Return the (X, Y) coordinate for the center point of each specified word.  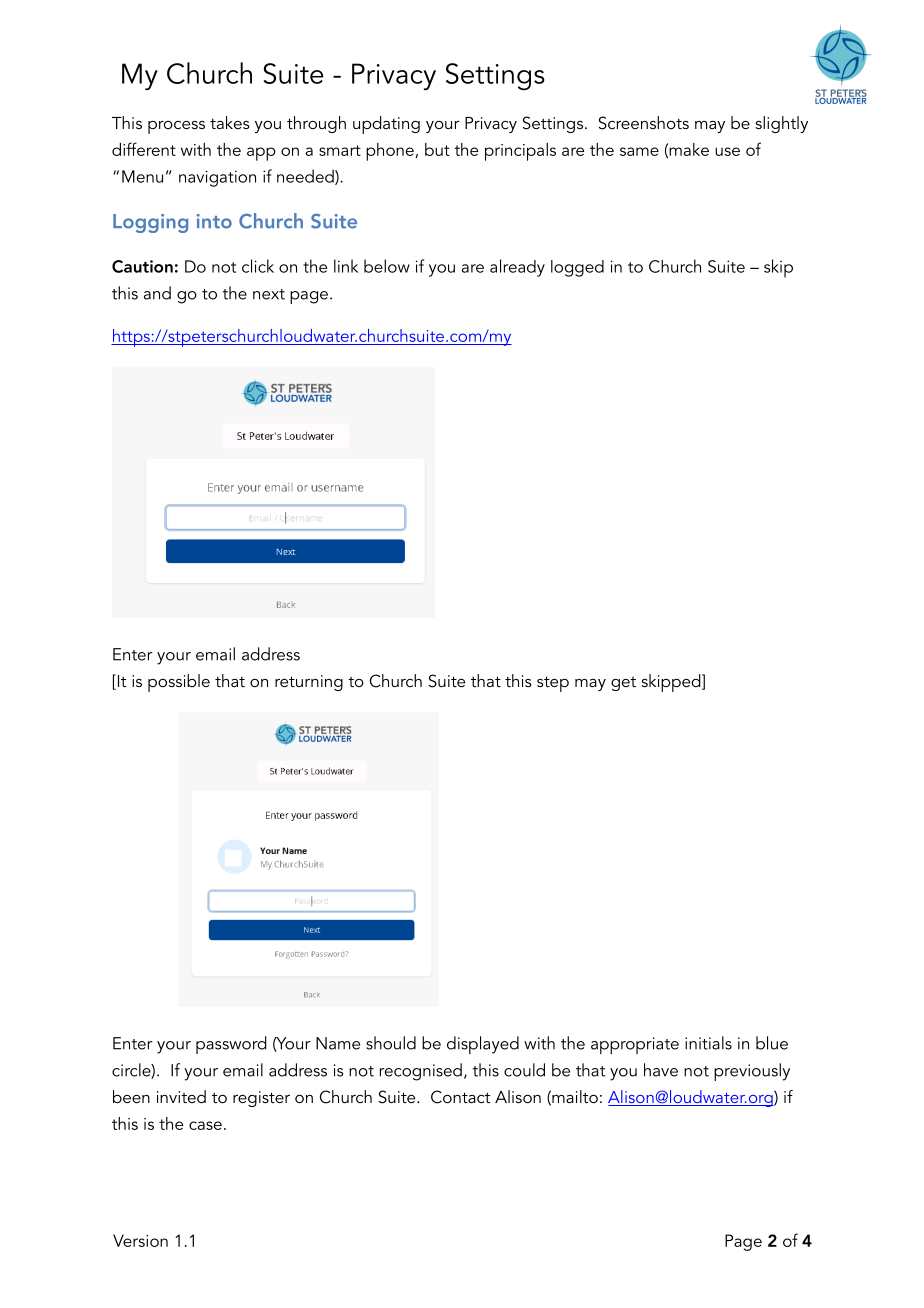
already (517, 268)
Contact (460, 1097)
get (623, 684)
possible (179, 683)
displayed (483, 1045)
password (231, 1045)
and (157, 293)
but (437, 149)
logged (577, 268)
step (553, 684)
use (727, 151)
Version (140, 1240)
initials (708, 1043)
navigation (217, 178)
